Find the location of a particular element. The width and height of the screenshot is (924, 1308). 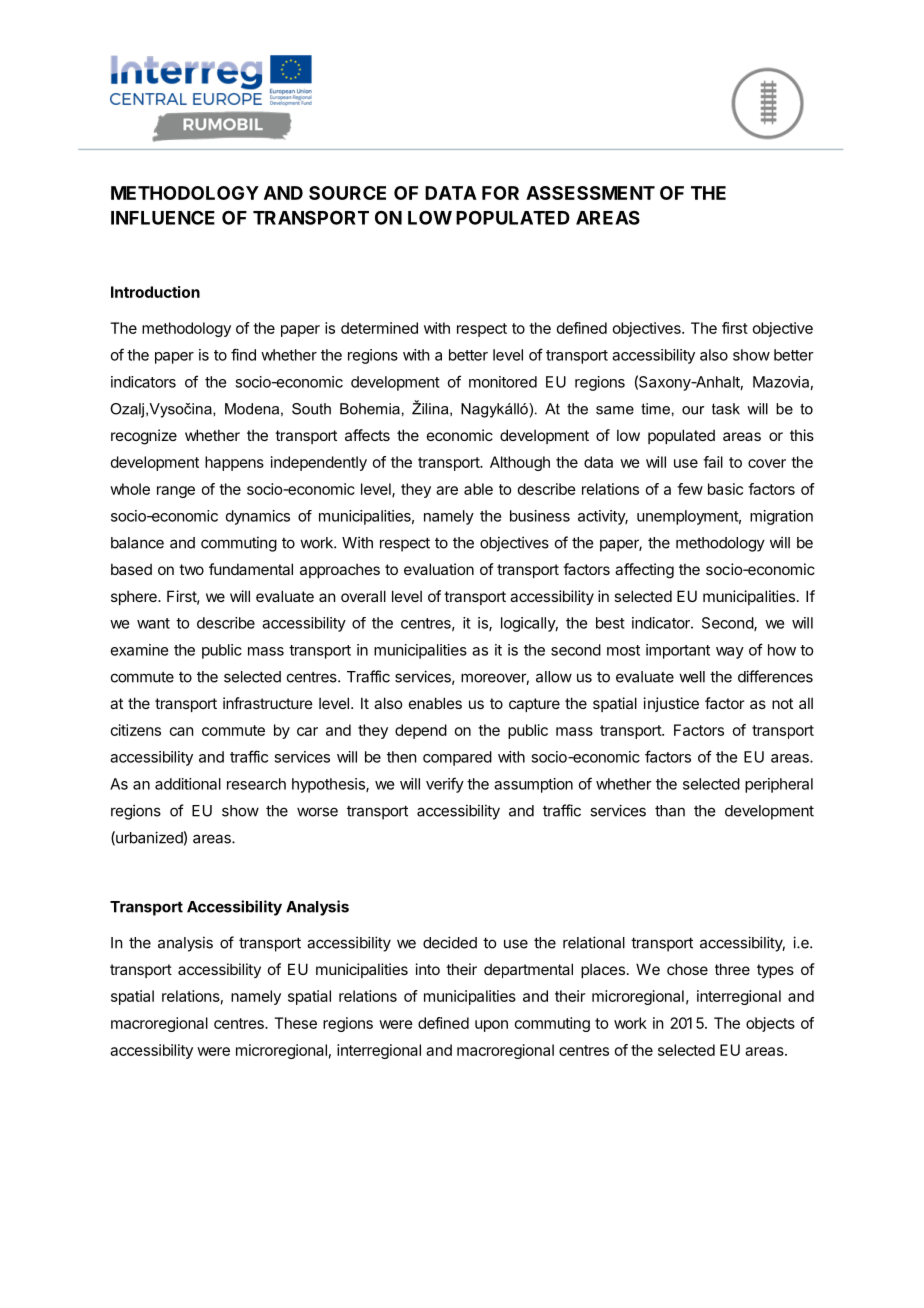

These is located at coordinates (295, 1023).
